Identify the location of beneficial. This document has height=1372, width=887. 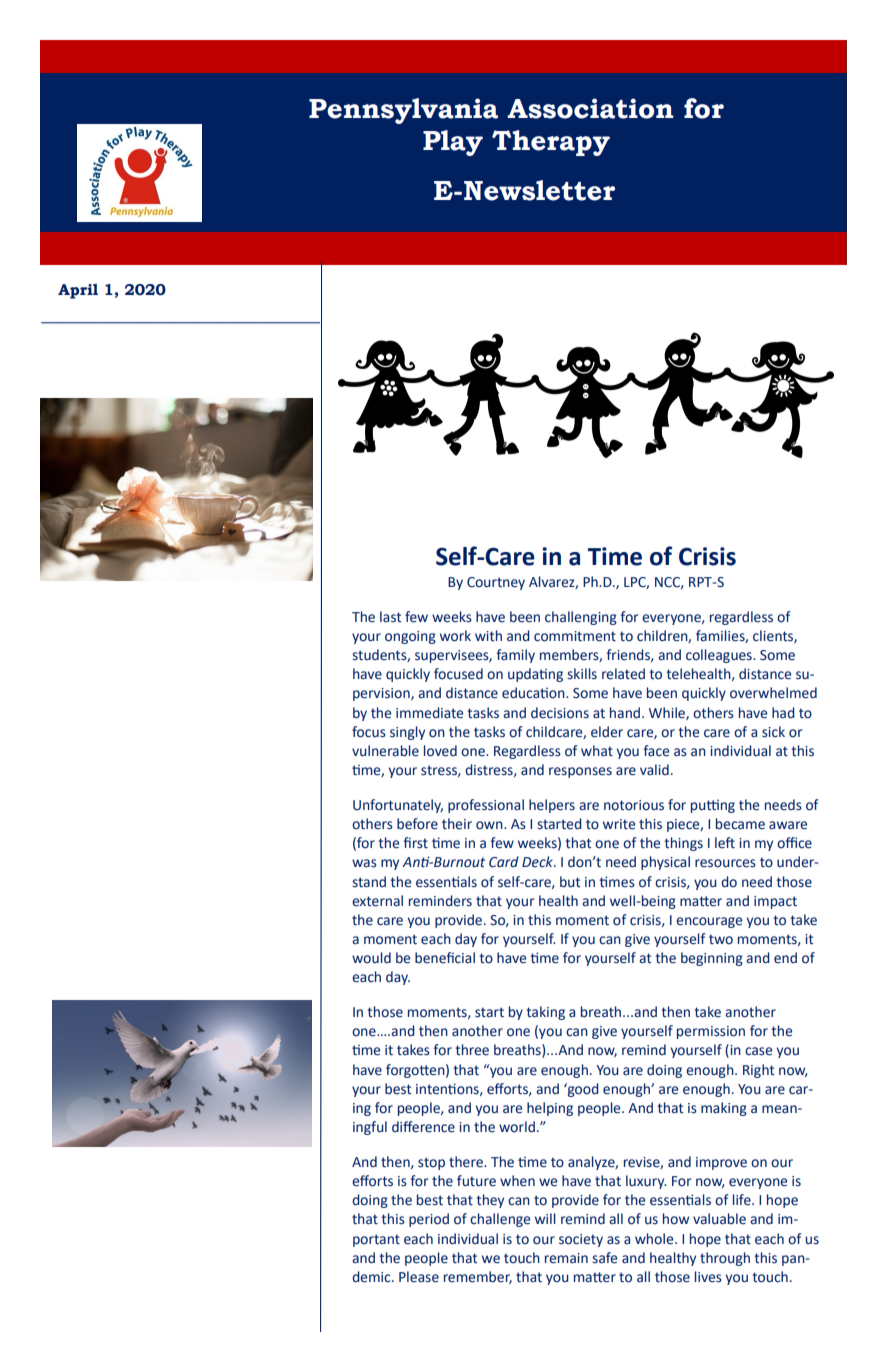
(445, 958).
